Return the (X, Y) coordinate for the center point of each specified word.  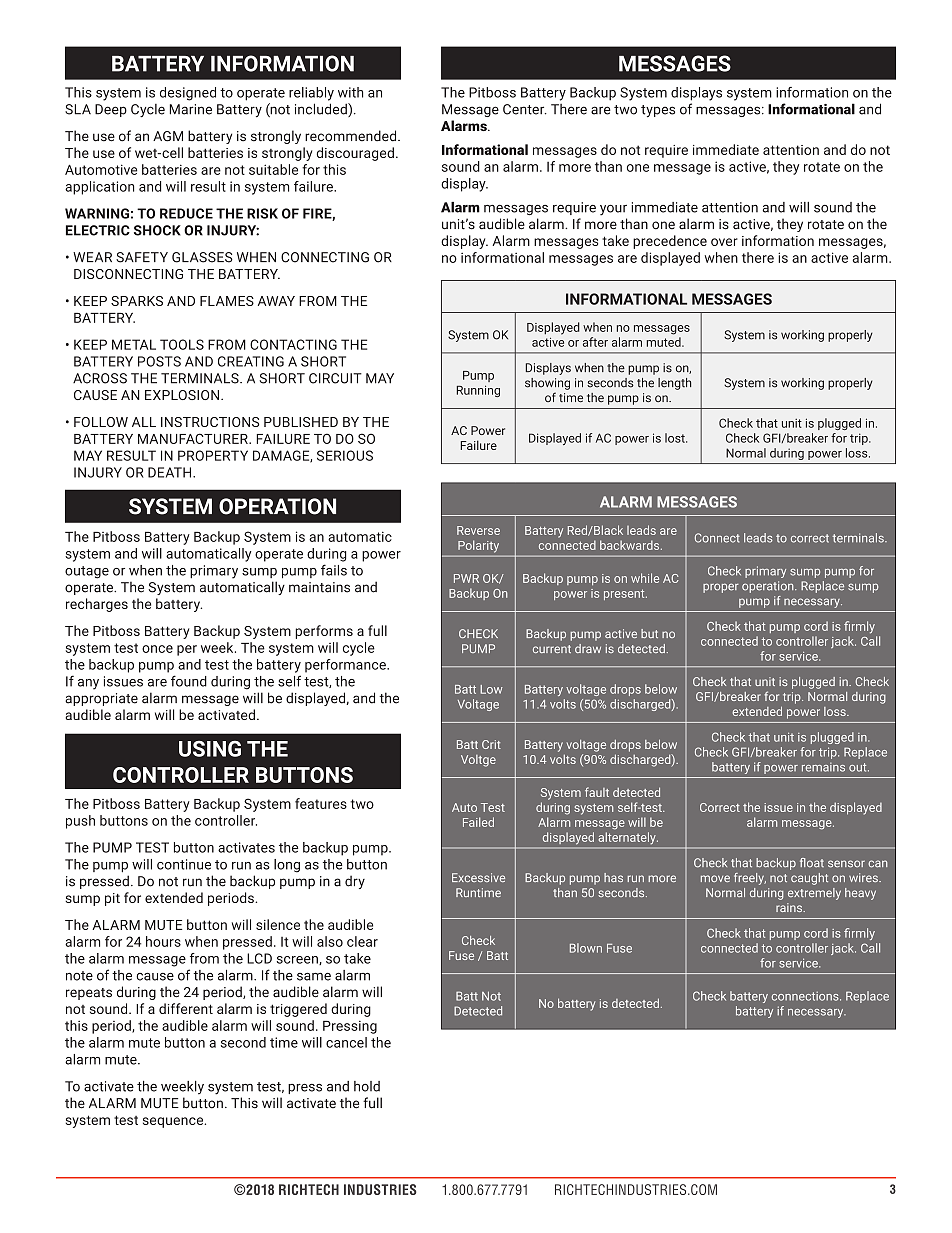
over (724, 242)
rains (790, 907)
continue (184, 864)
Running (478, 391)
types (658, 111)
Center (525, 109)
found (189, 681)
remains (823, 767)
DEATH (171, 472)
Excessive (478, 877)
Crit (491, 744)
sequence (174, 1122)
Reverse (478, 530)
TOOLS (182, 344)
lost (676, 438)
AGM (168, 136)
